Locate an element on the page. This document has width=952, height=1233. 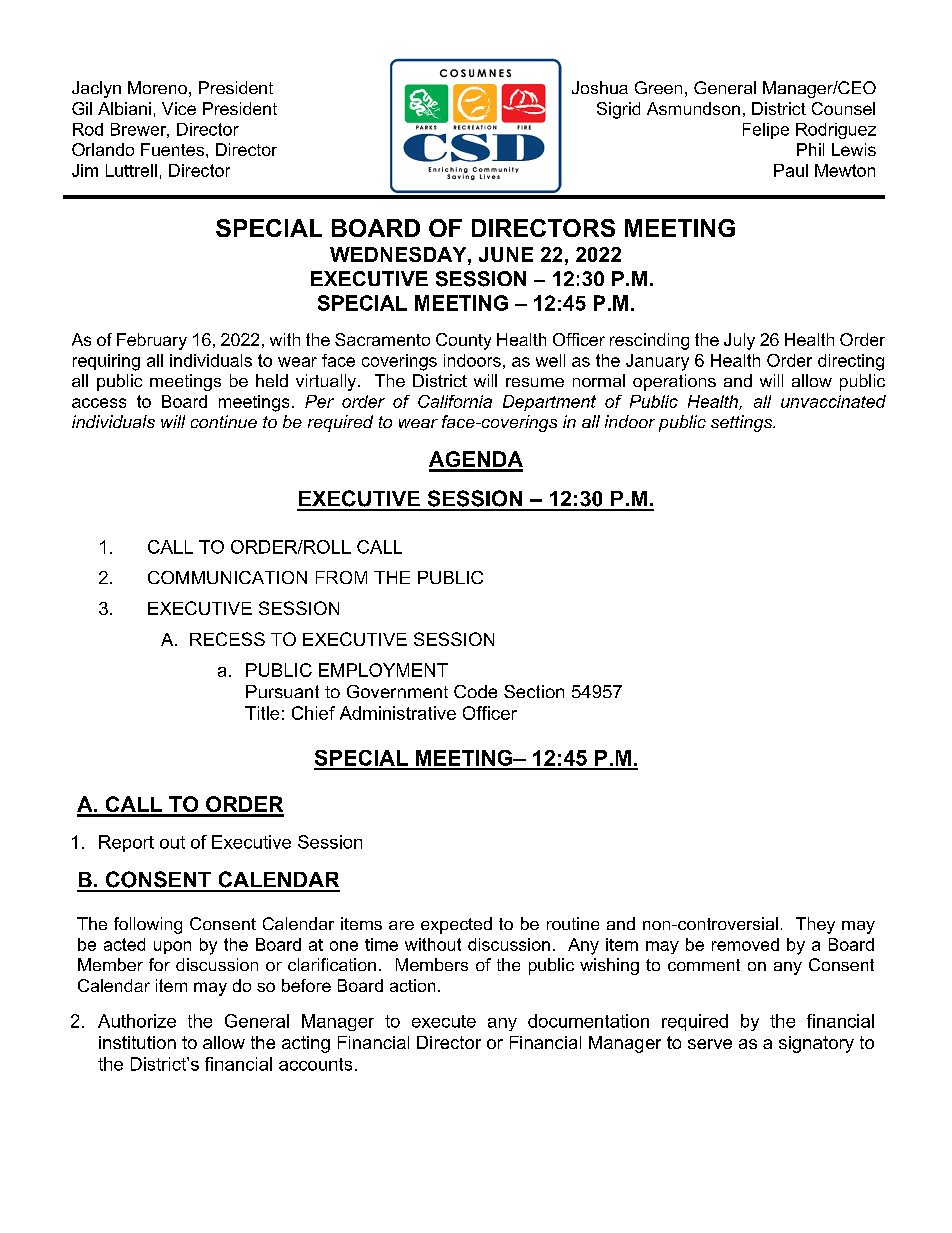
serve is located at coordinates (710, 1044).
